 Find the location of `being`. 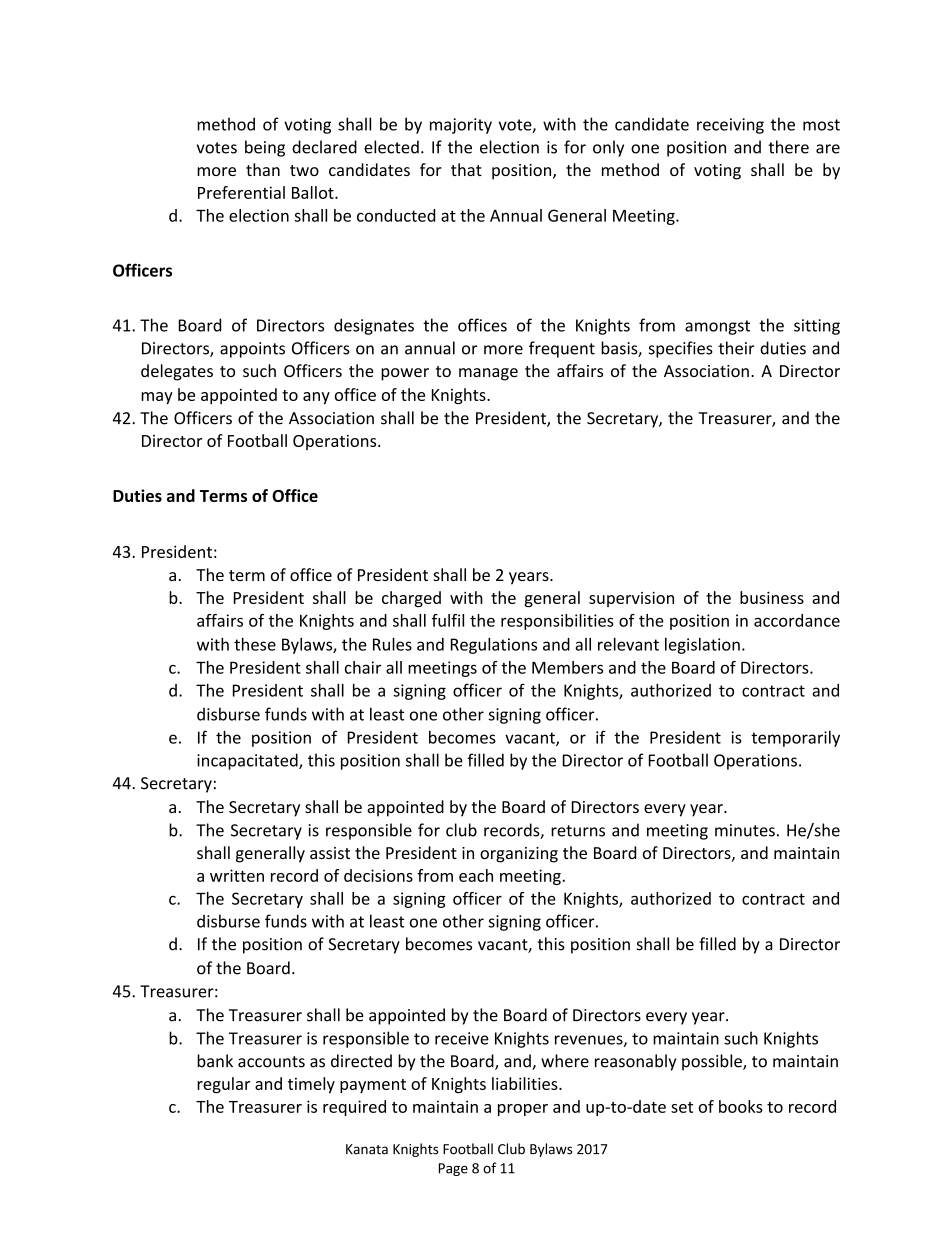

being is located at coordinates (265, 148).
